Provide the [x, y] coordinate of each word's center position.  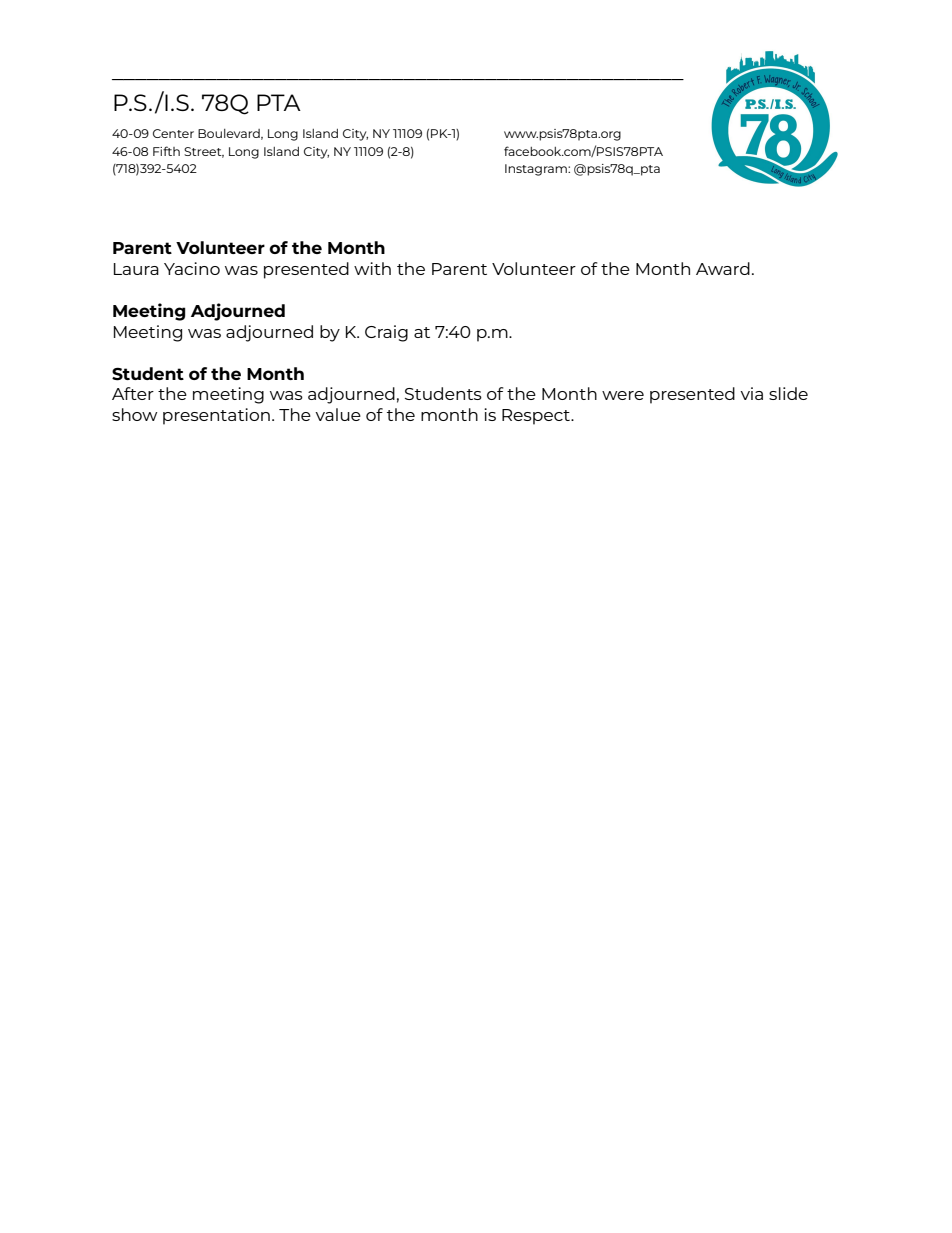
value [338, 414]
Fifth [166, 151]
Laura [136, 269]
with [372, 268]
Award [723, 268]
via [751, 393]
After [133, 393]
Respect [537, 417]
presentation [216, 416]
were [623, 395]
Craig [386, 333]
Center [173, 133]
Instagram [537, 170]
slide [788, 393]
